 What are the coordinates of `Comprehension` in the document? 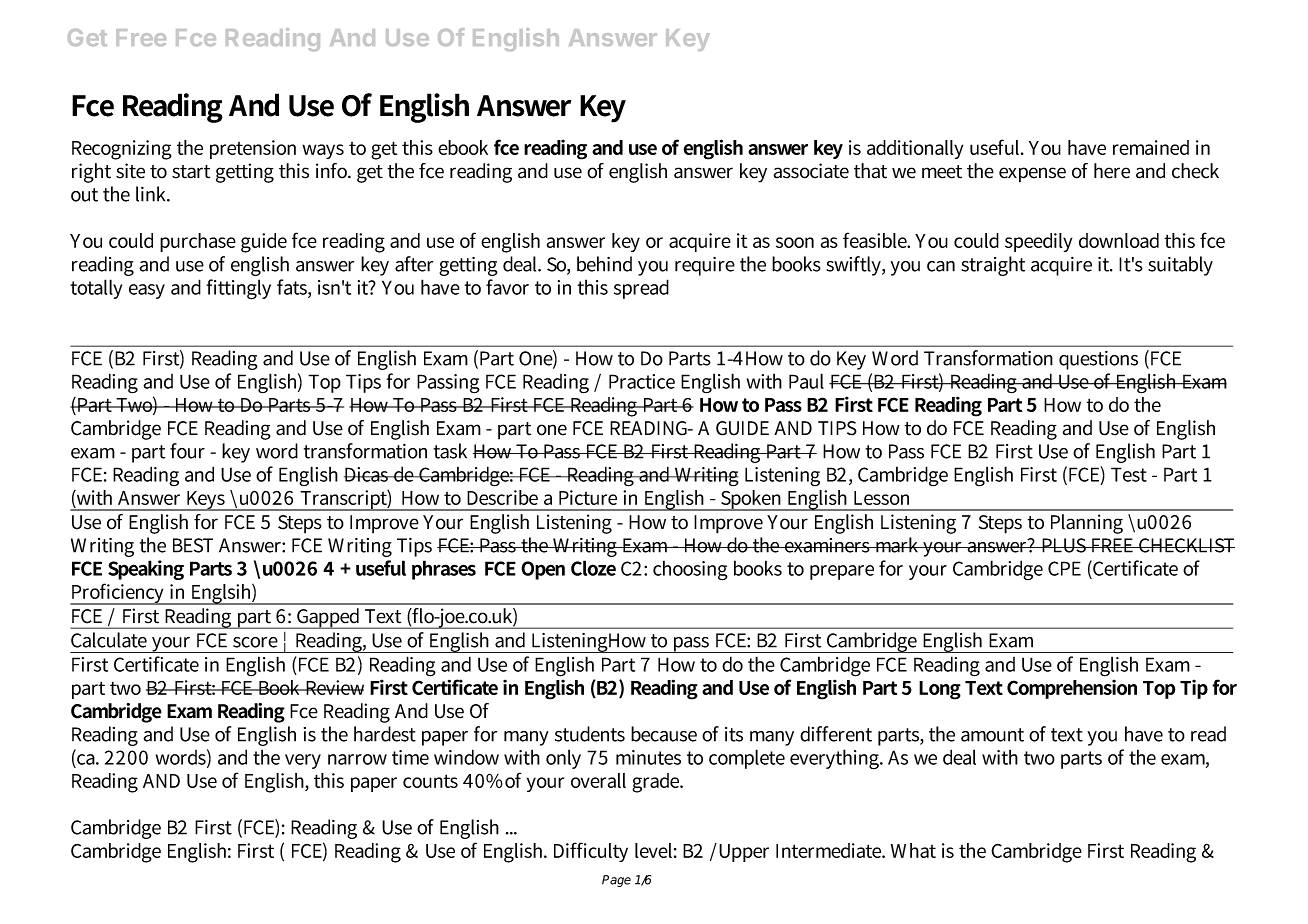 It's located at (1072, 689).
